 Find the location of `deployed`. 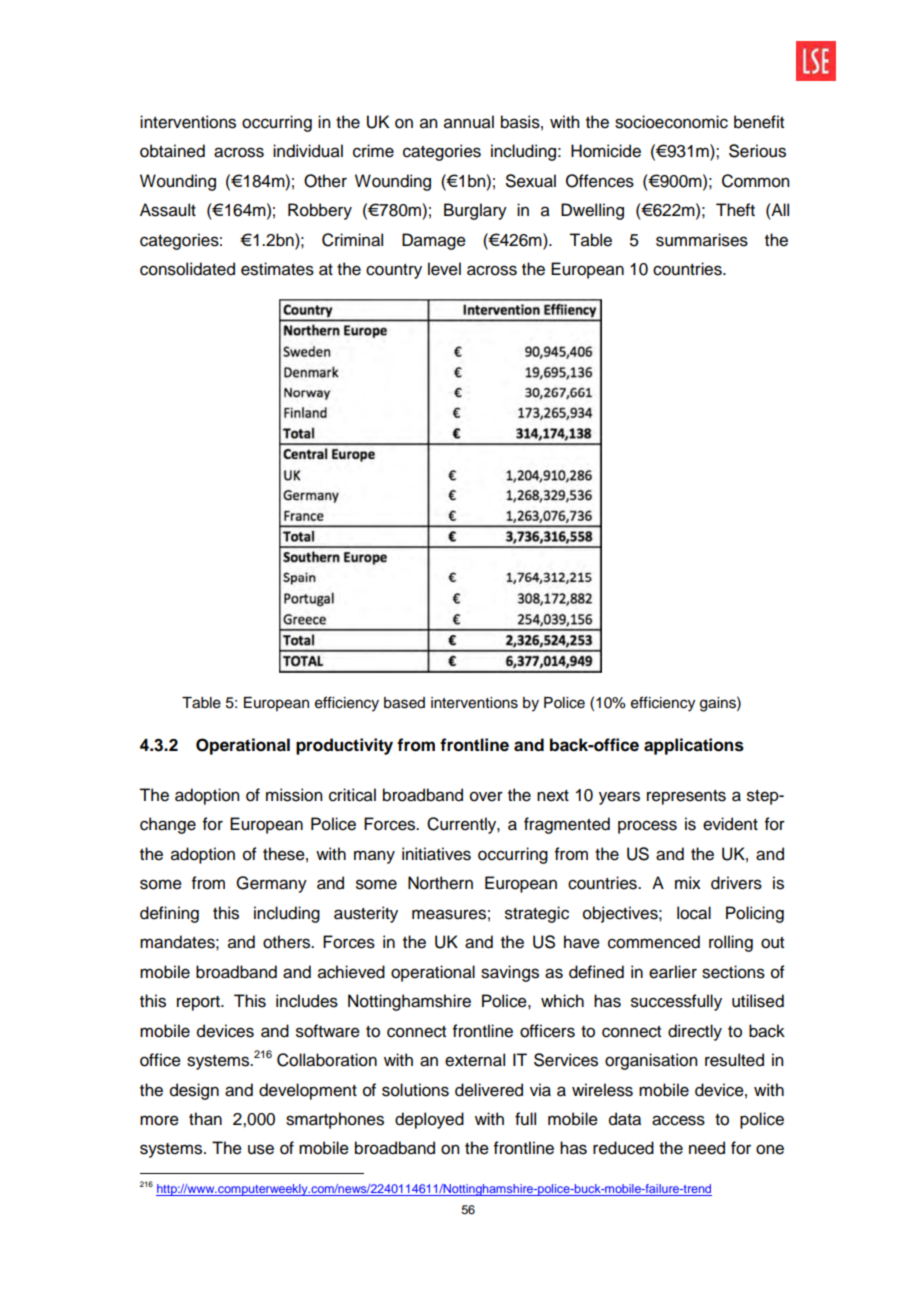

deployed is located at coordinates (429, 1120).
